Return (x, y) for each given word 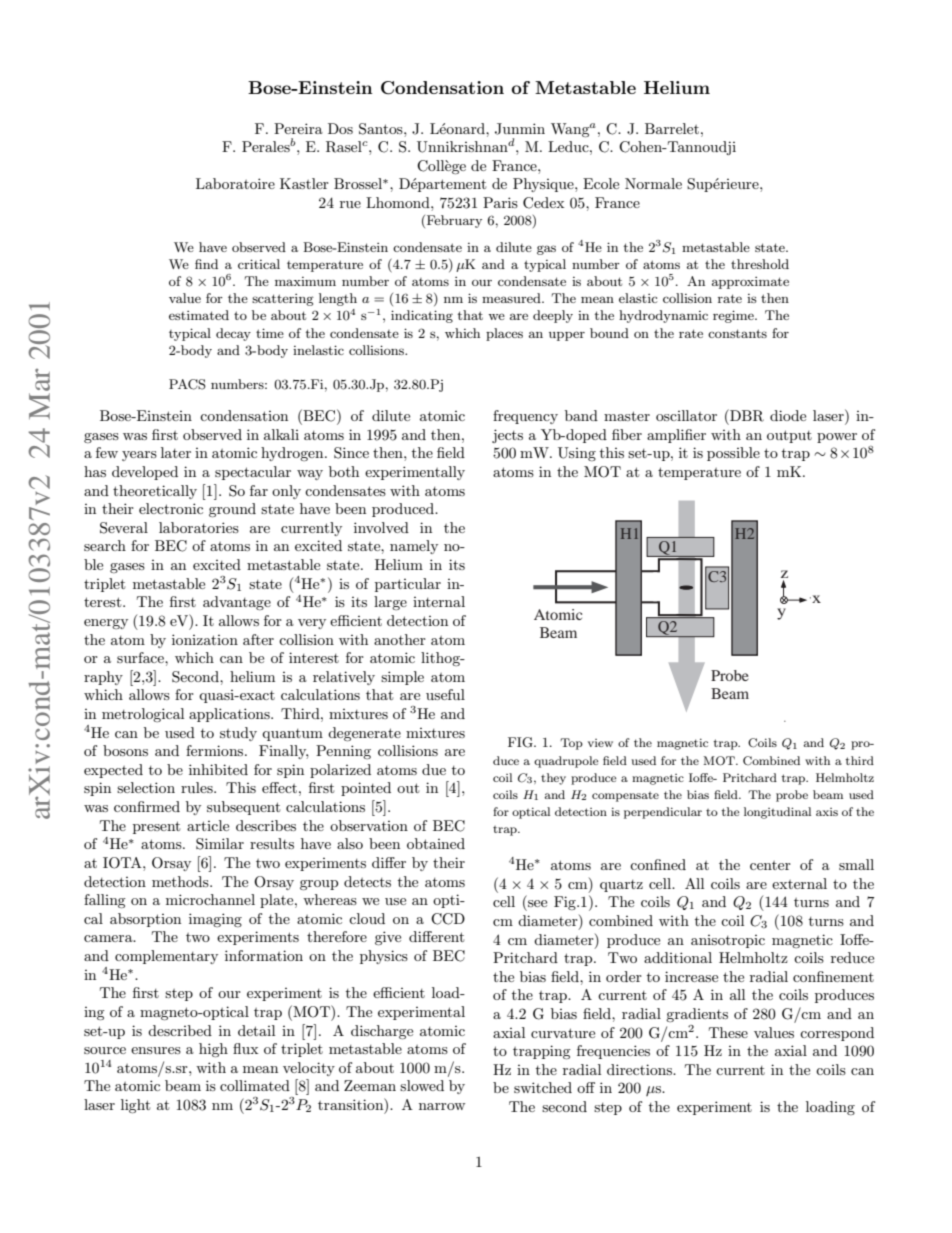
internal (439, 601)
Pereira (298, 128)
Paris (500, 202)
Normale (653, 183)
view (600, 743)
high (213, 1050)
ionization (205, 639)
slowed (422, 1085)
